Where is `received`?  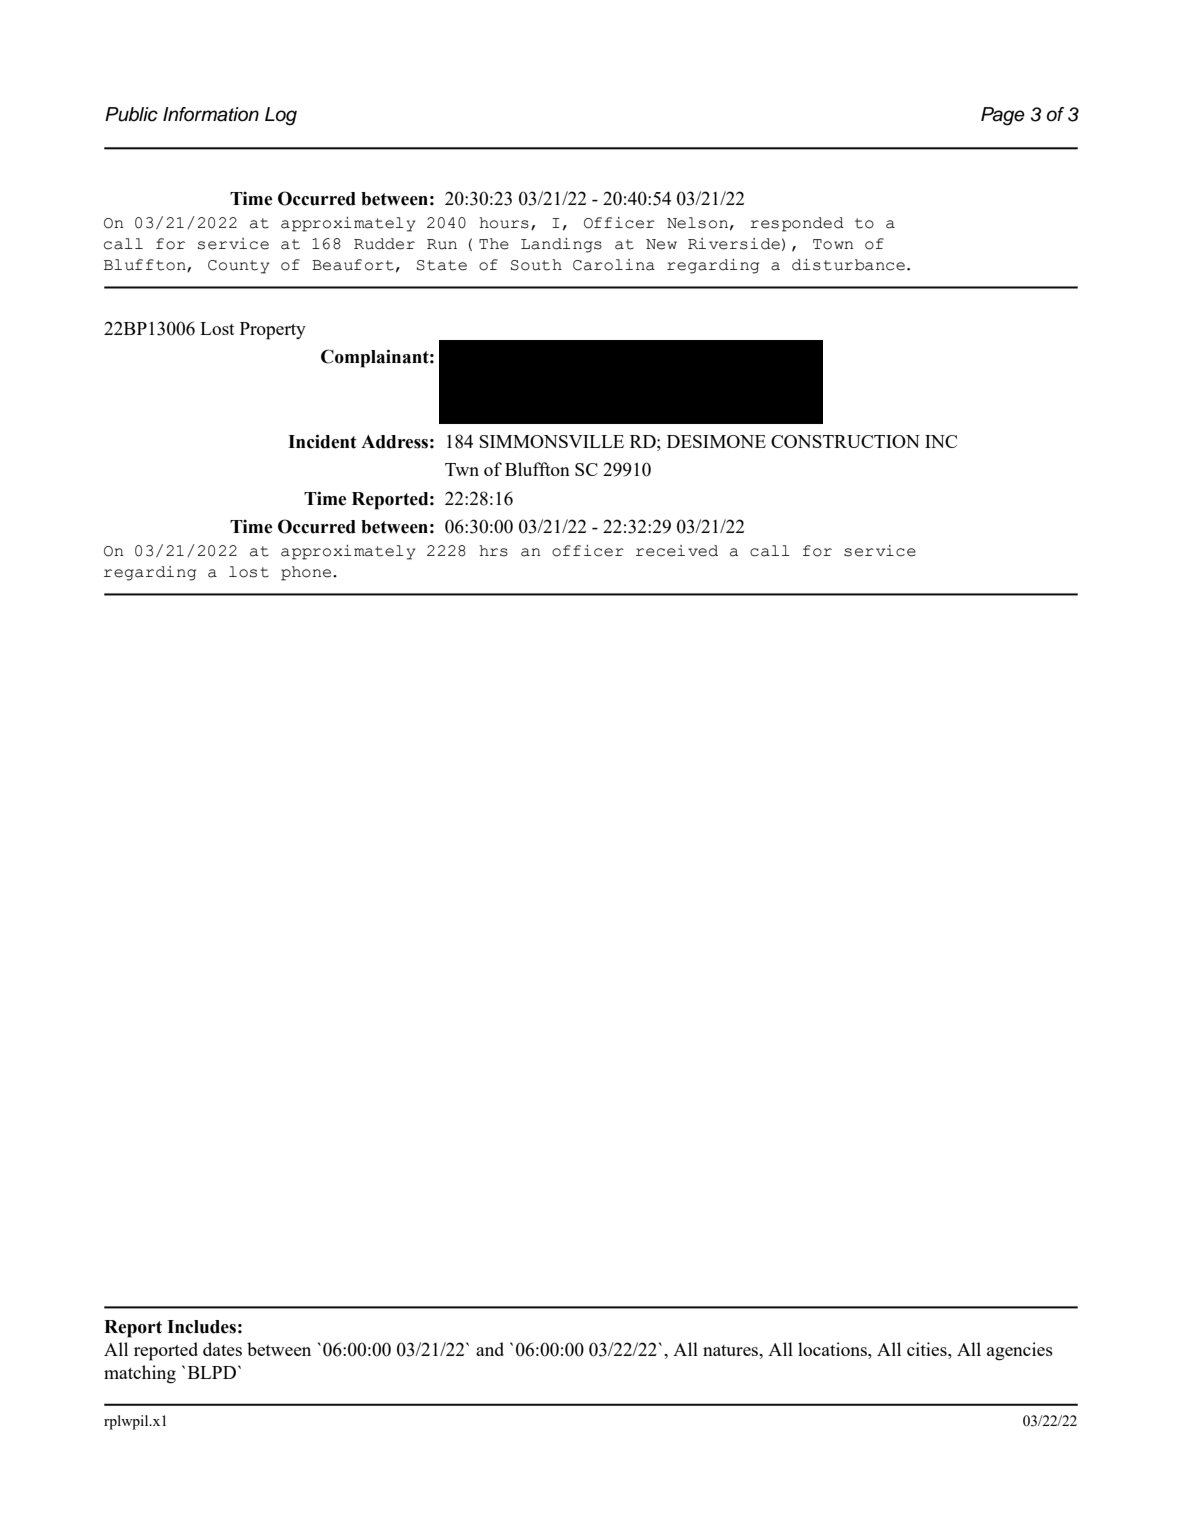
received is located at coordinates (677, 551).
